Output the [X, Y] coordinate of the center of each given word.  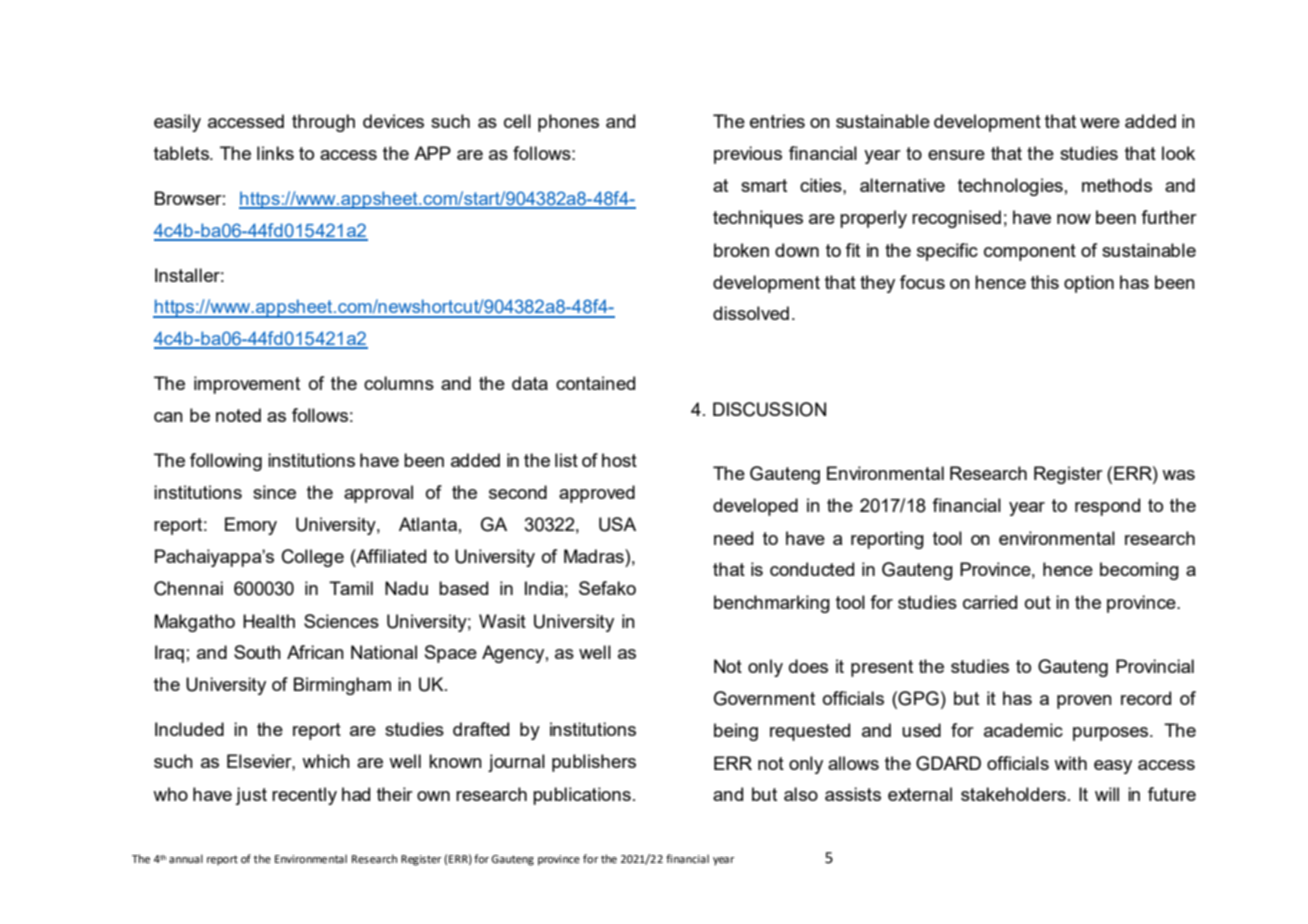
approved [597, 494]
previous [748, 155]
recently [304, 796]
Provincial [1155, 666]
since [274, 492]
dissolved [751, 313]
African [315, 652]
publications [582, 796]
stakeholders [1013, 794]
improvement [247, 385]
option [1089, 284]
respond [1107, 507]
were [1100, 123]
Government [764, 698]
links [275, 153]
